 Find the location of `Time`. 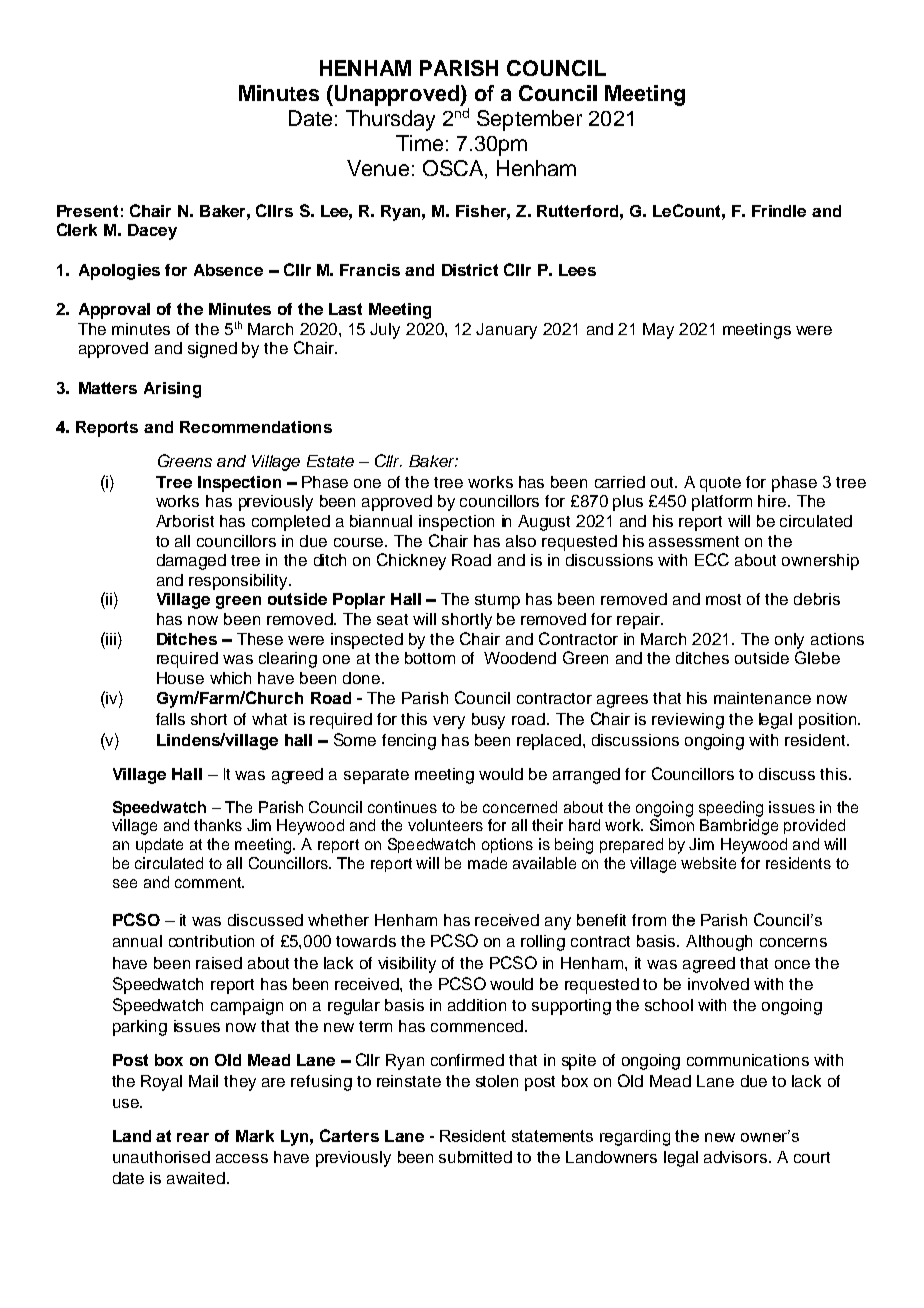

Time is located at coordinates (419, 143).
